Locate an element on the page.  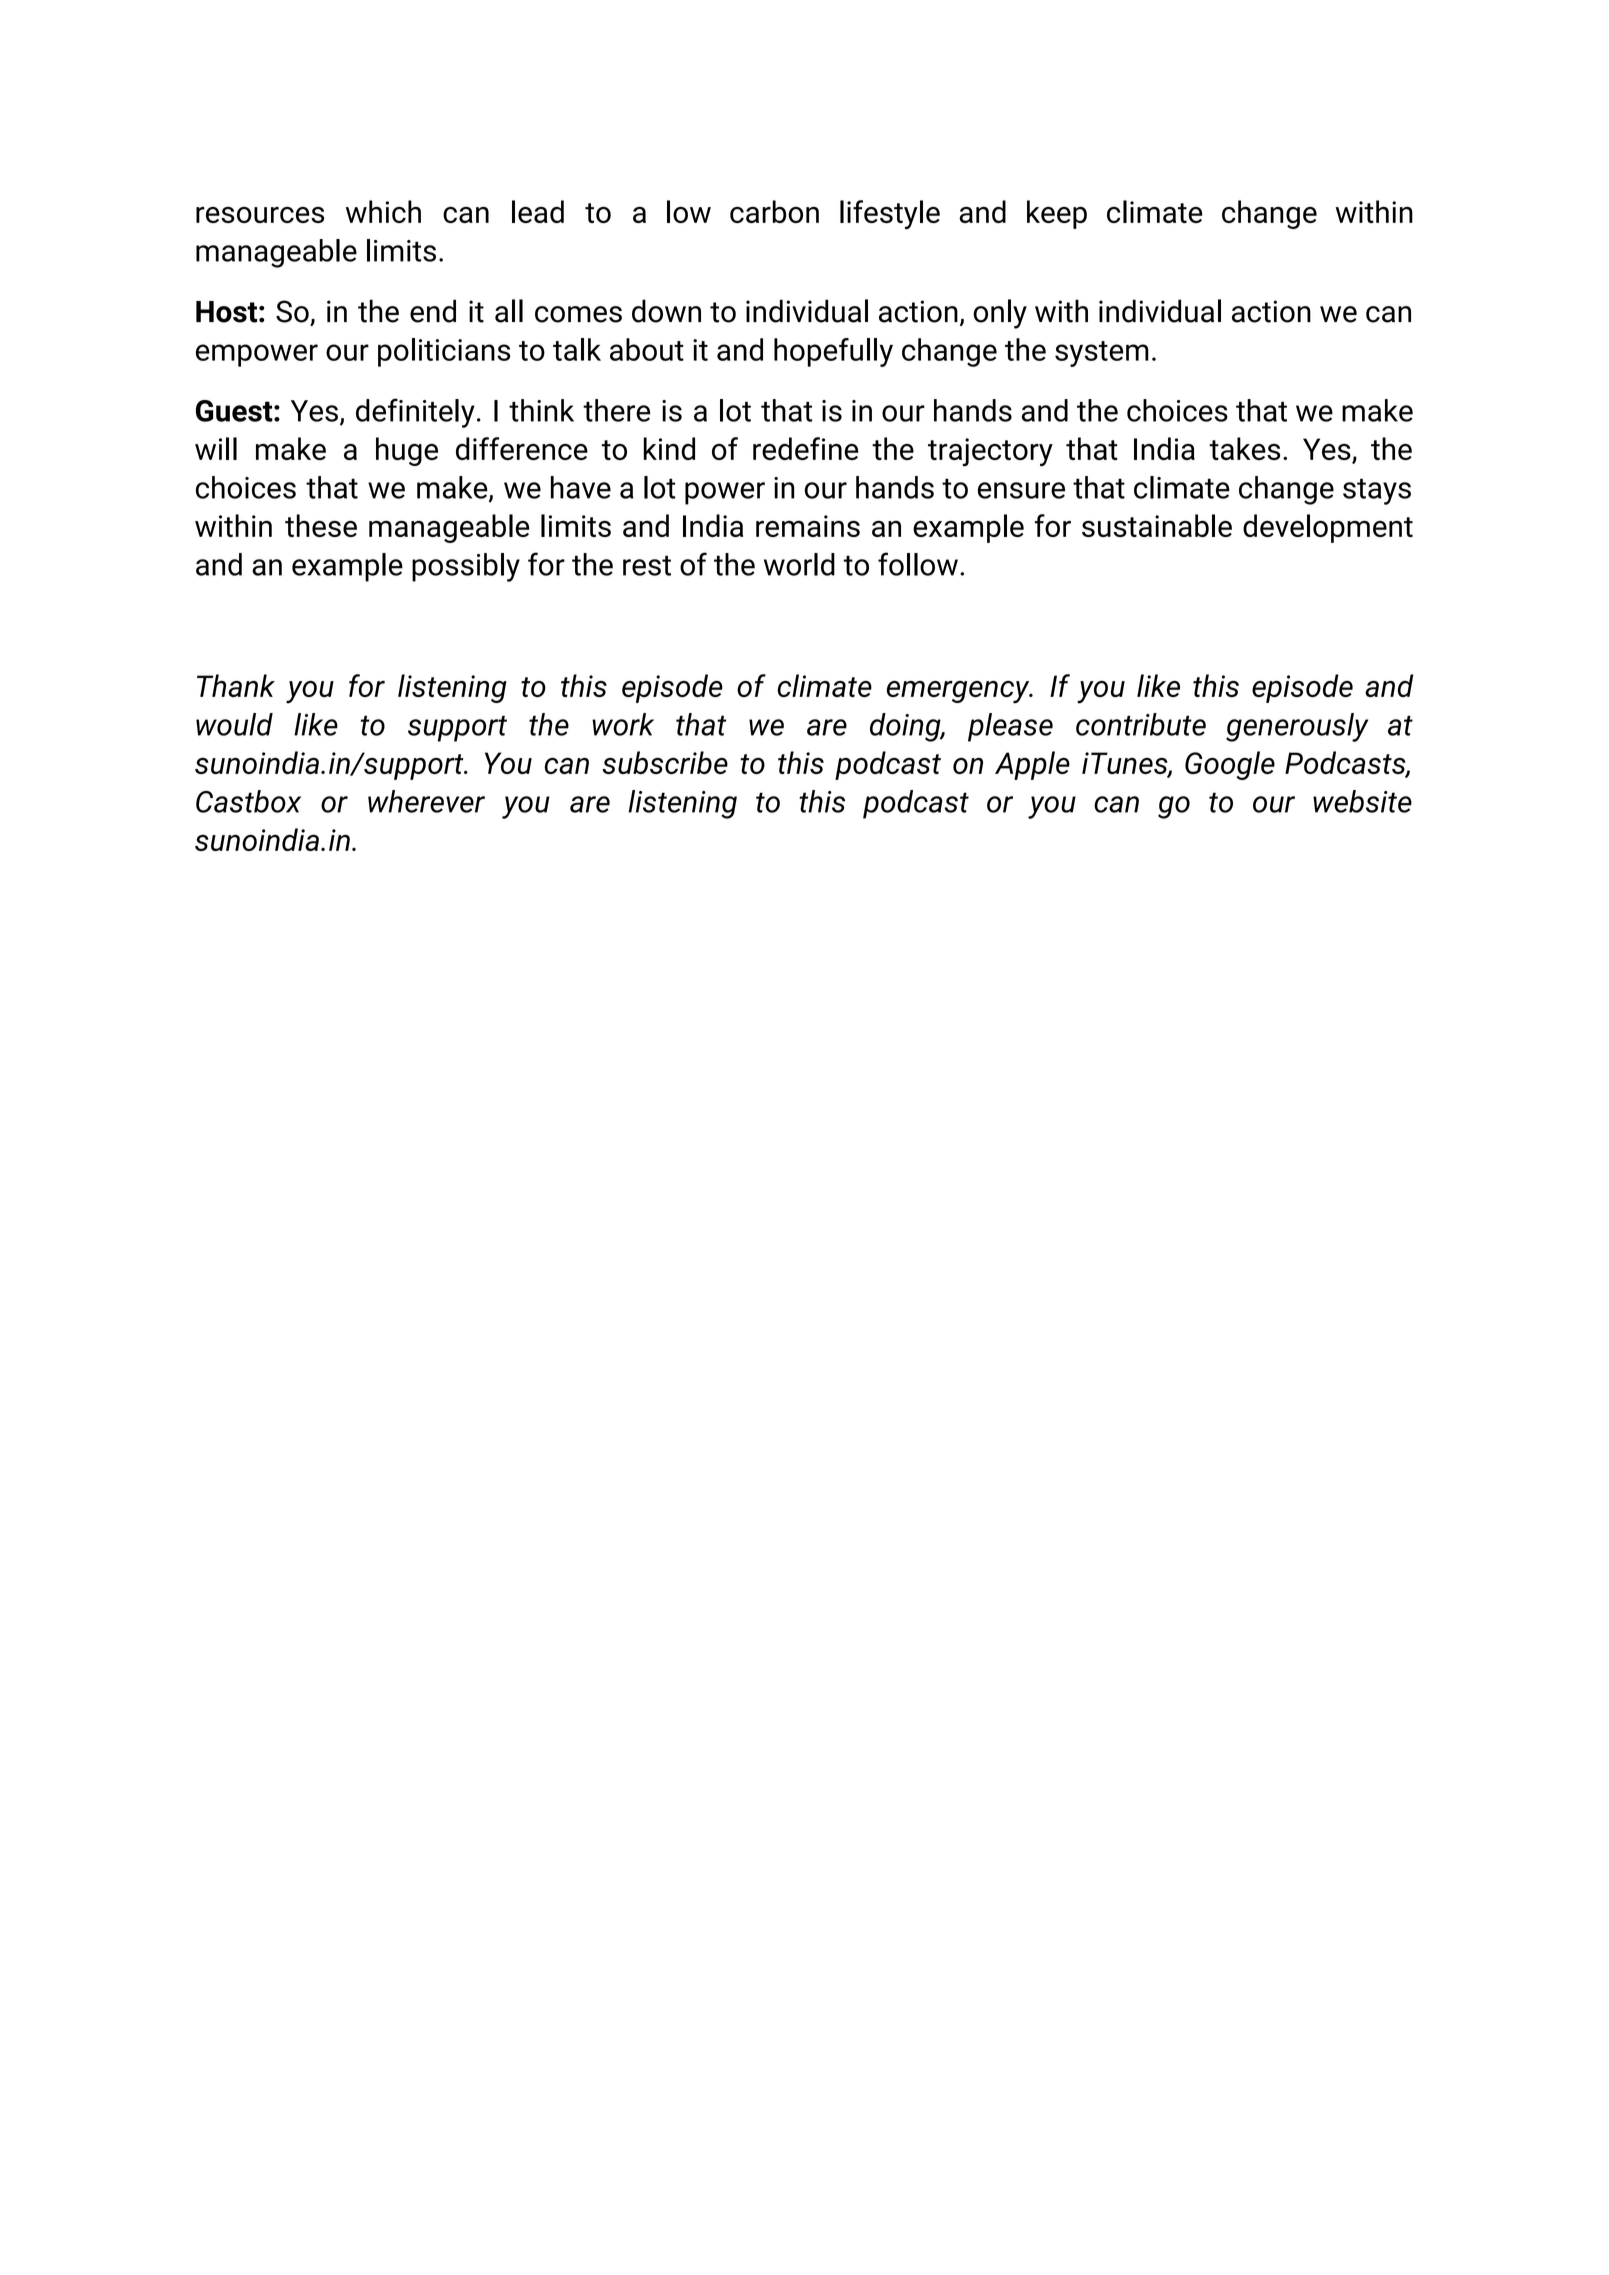
development is located at coordinates (1328, 528).
